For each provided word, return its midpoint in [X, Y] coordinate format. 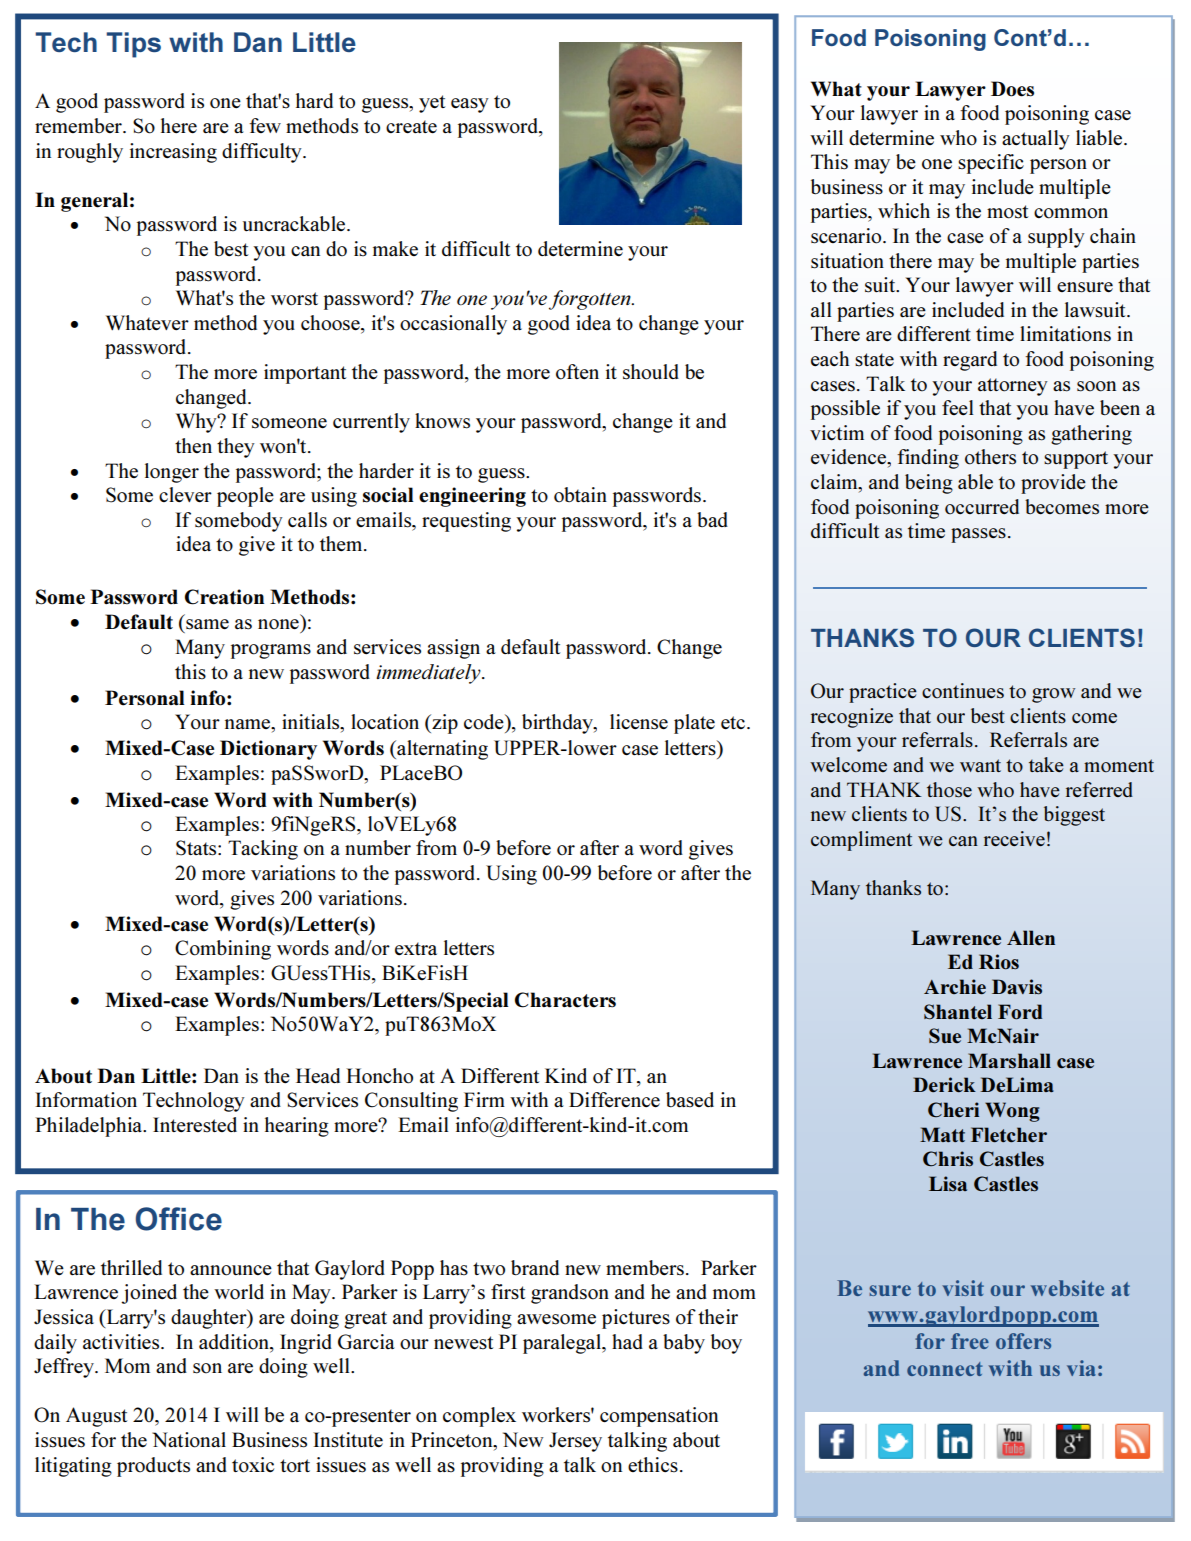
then [193, 445]
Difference [614, 1100]
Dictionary [268, 750]
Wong [1012, 1112]
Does [1012, 89]
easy [470, 105]
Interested [195, 1125]
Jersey [575, 1442]
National [189, 1440]
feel [957, 407]
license [639, 722]
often [577, 372]
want [980, 765]
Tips [133, 45]
